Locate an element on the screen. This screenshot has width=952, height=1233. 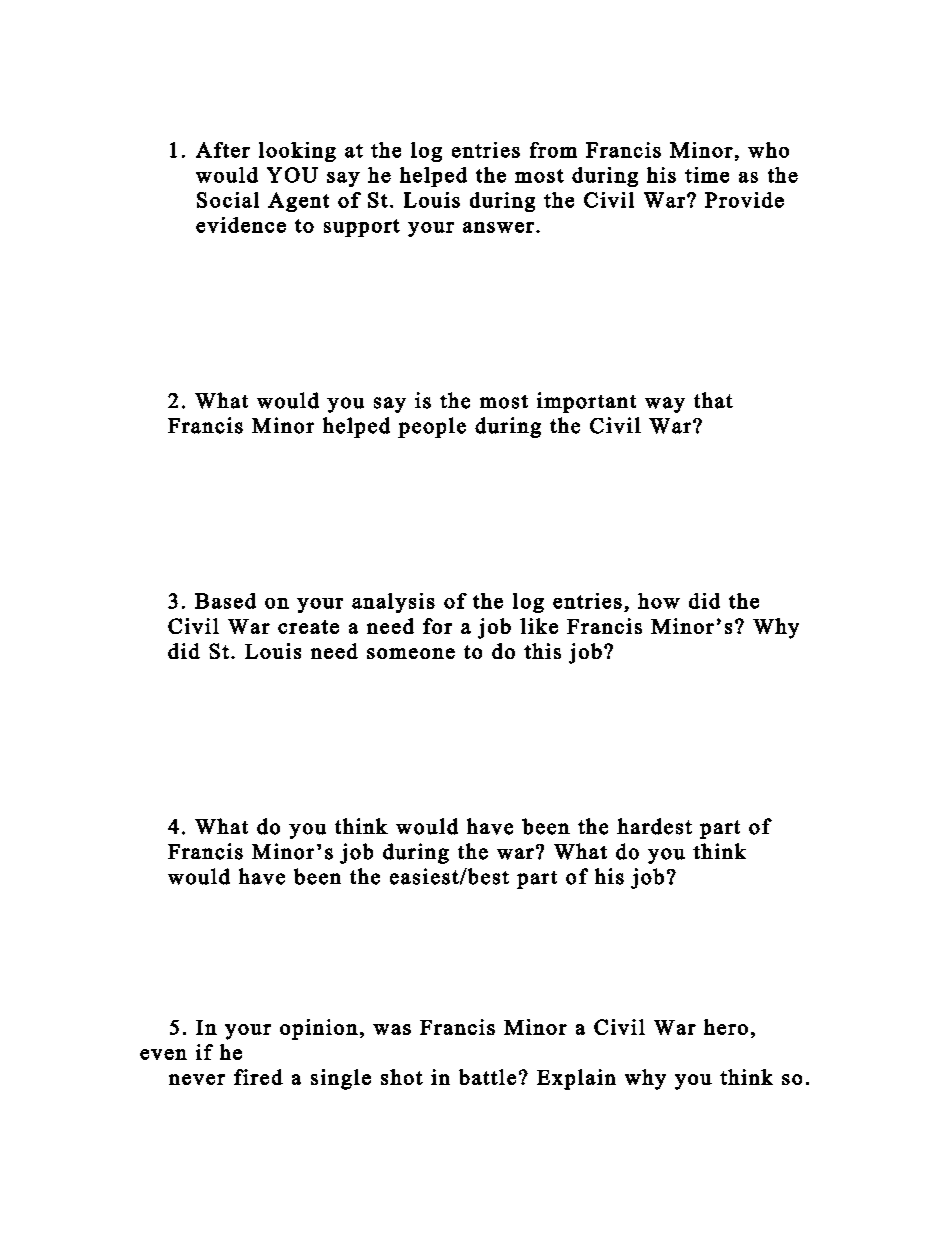
answer is located at coordinates (498, 227).
